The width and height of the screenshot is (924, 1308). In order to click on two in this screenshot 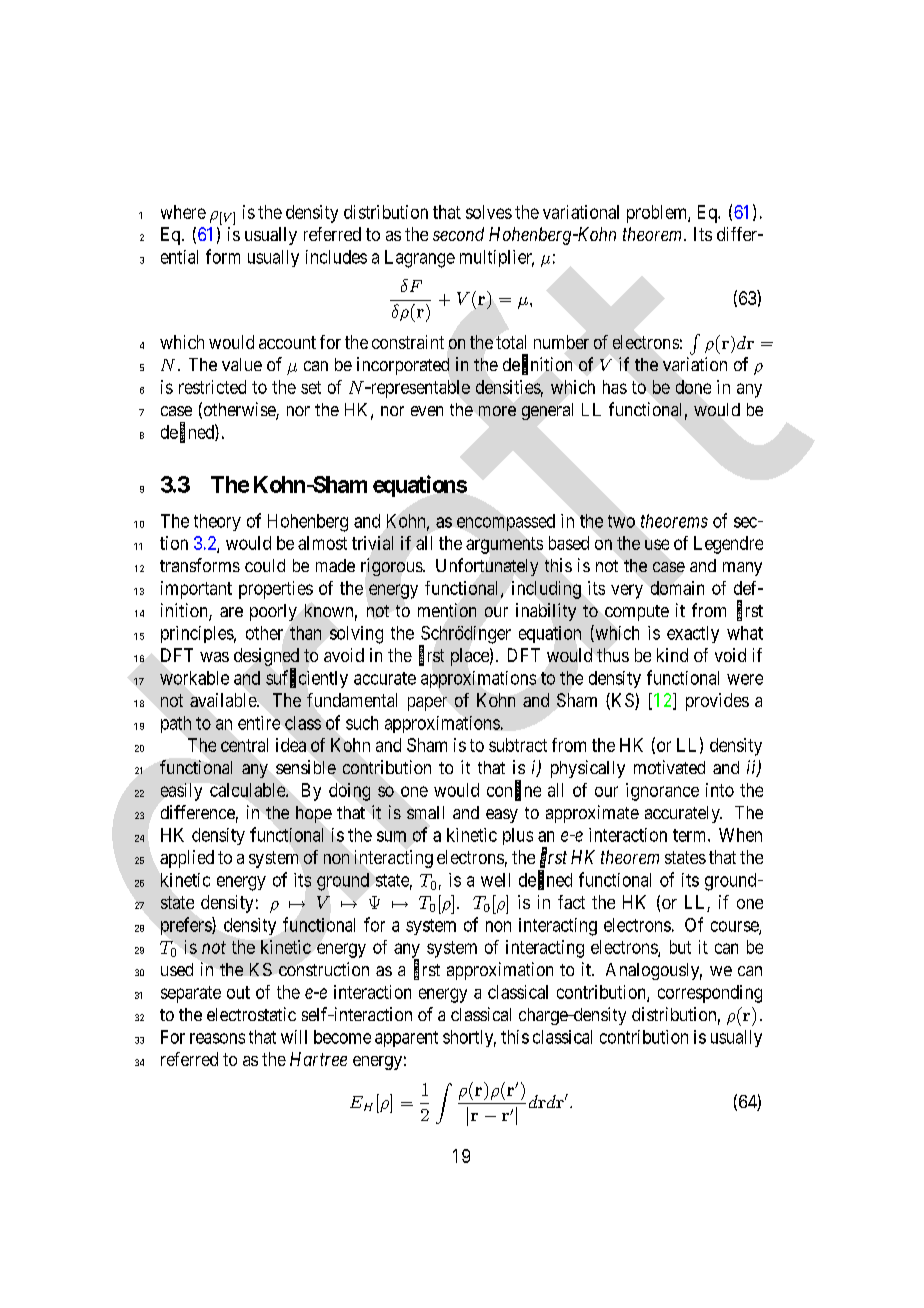, I will do `click(621, 521)`.
